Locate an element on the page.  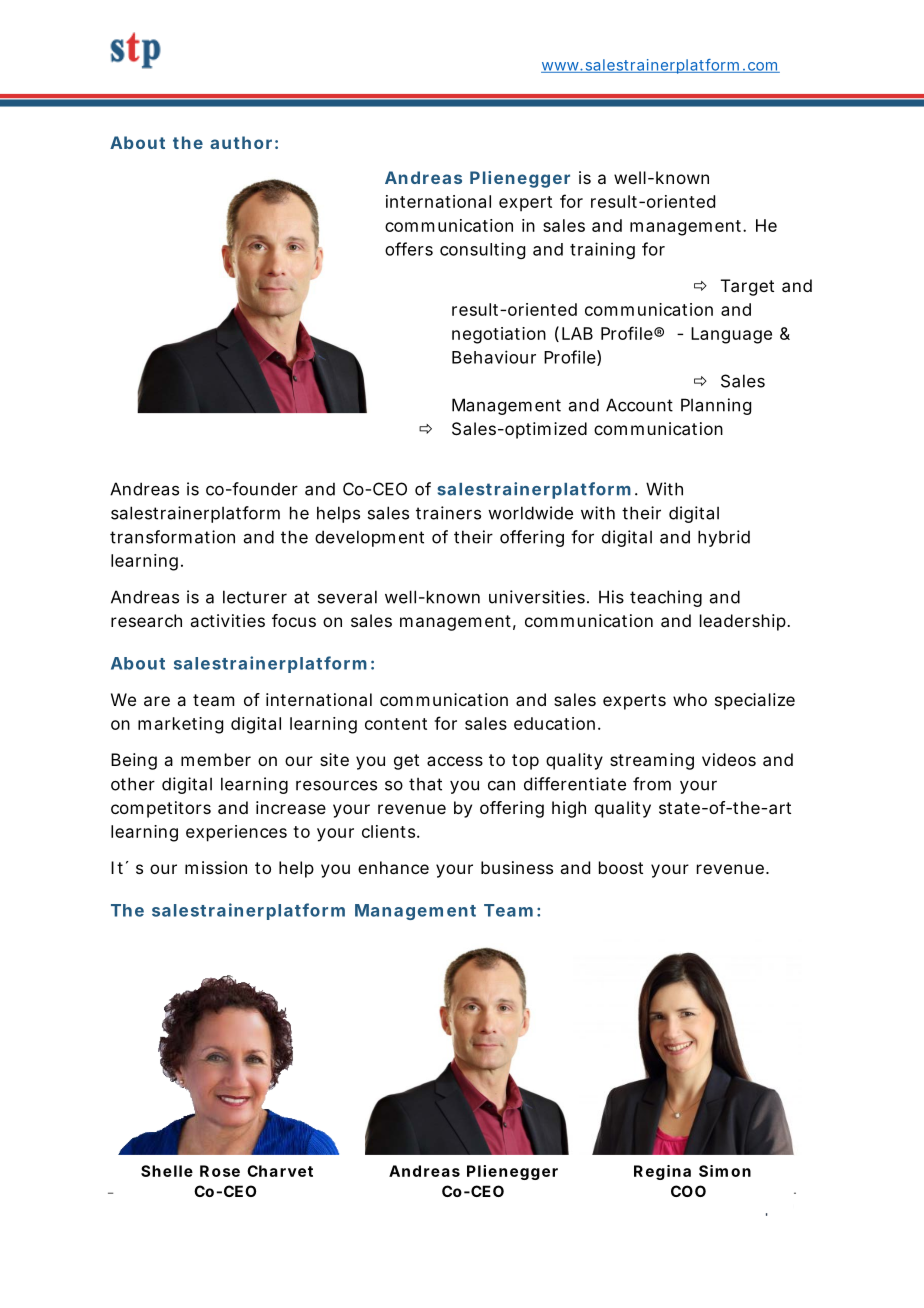
offers is located at coordinates (409, 249).
